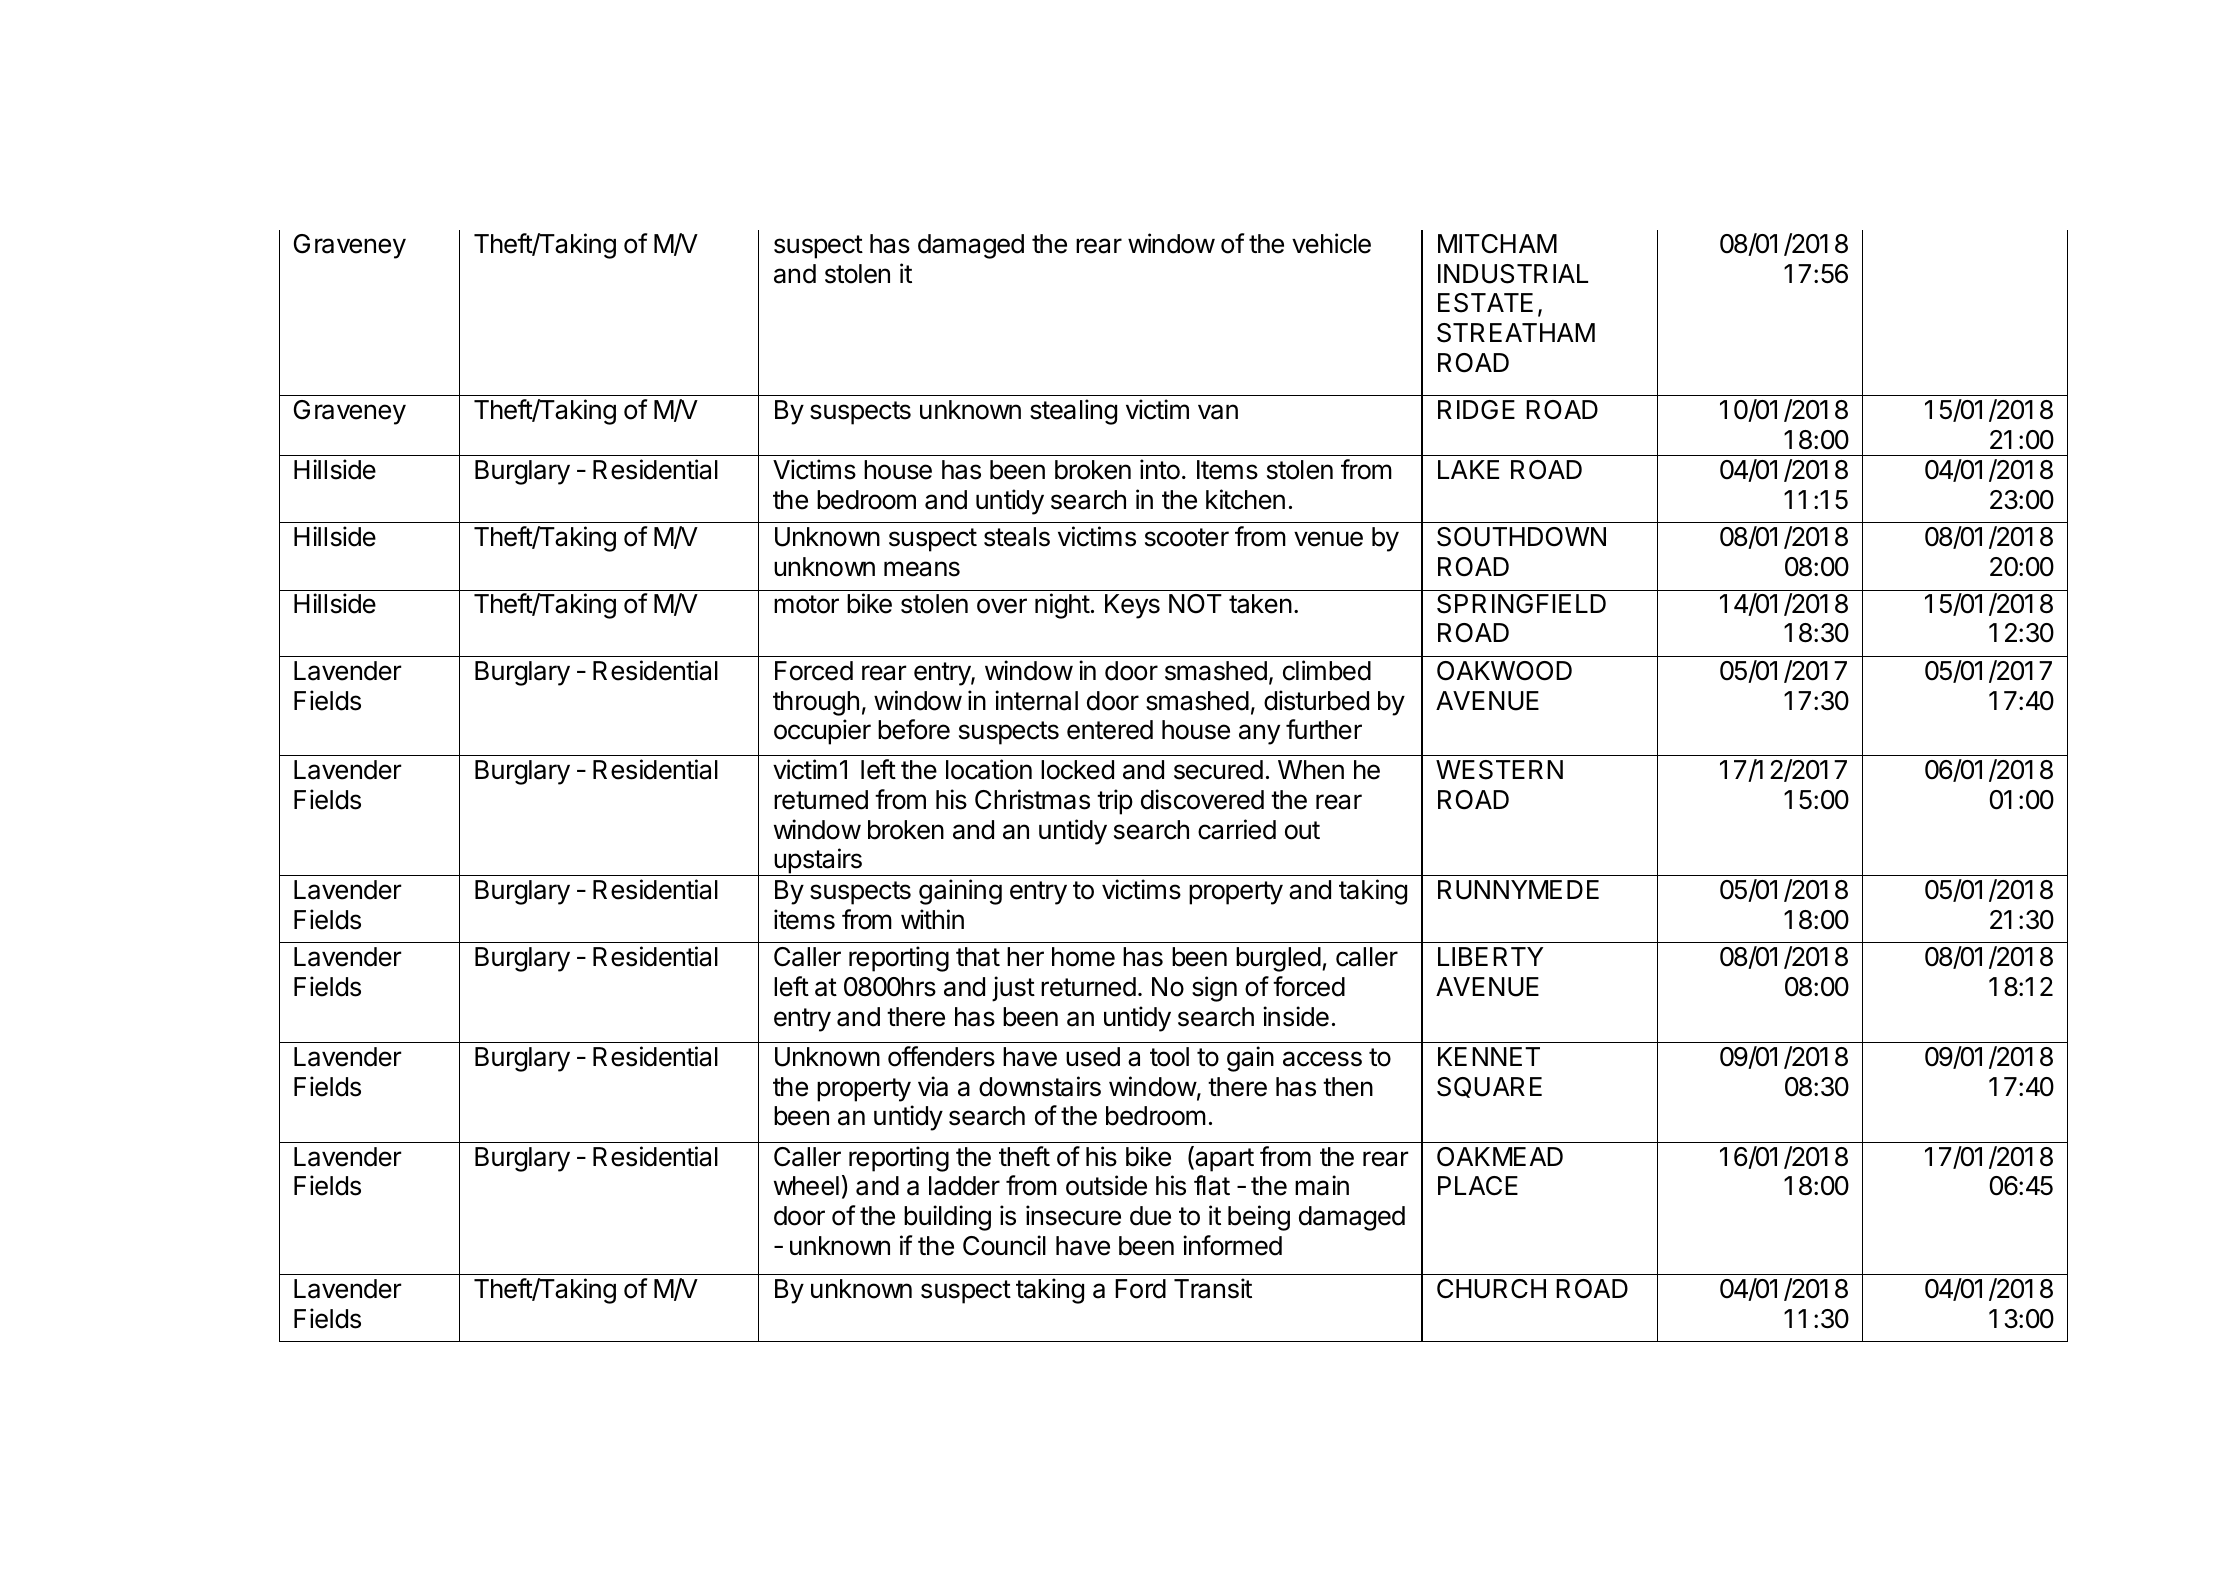  Describe the element at coordinates (922, 569) in the page. I see `means` at that location.
